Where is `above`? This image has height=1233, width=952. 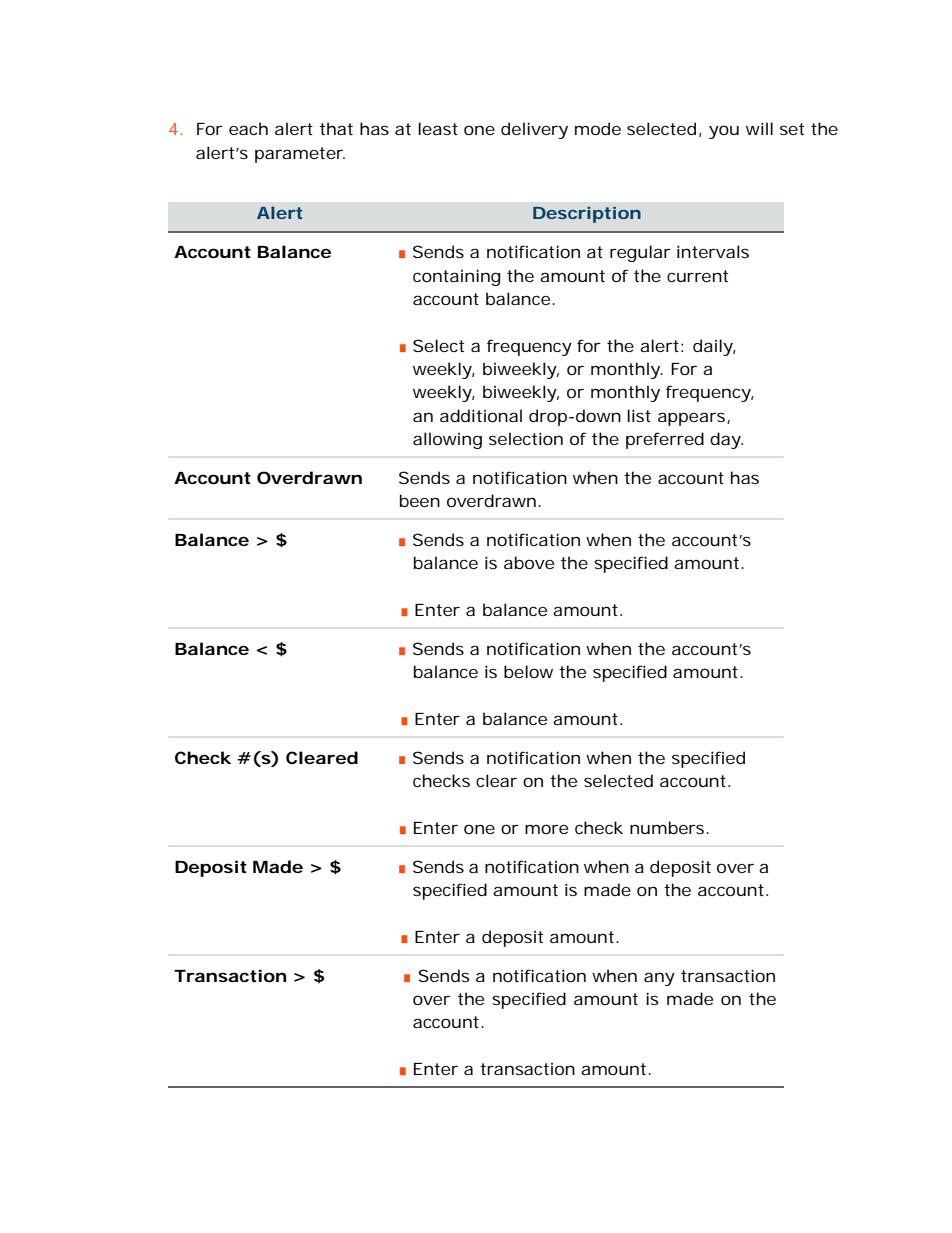 above is located at coordinates (529, 562).
